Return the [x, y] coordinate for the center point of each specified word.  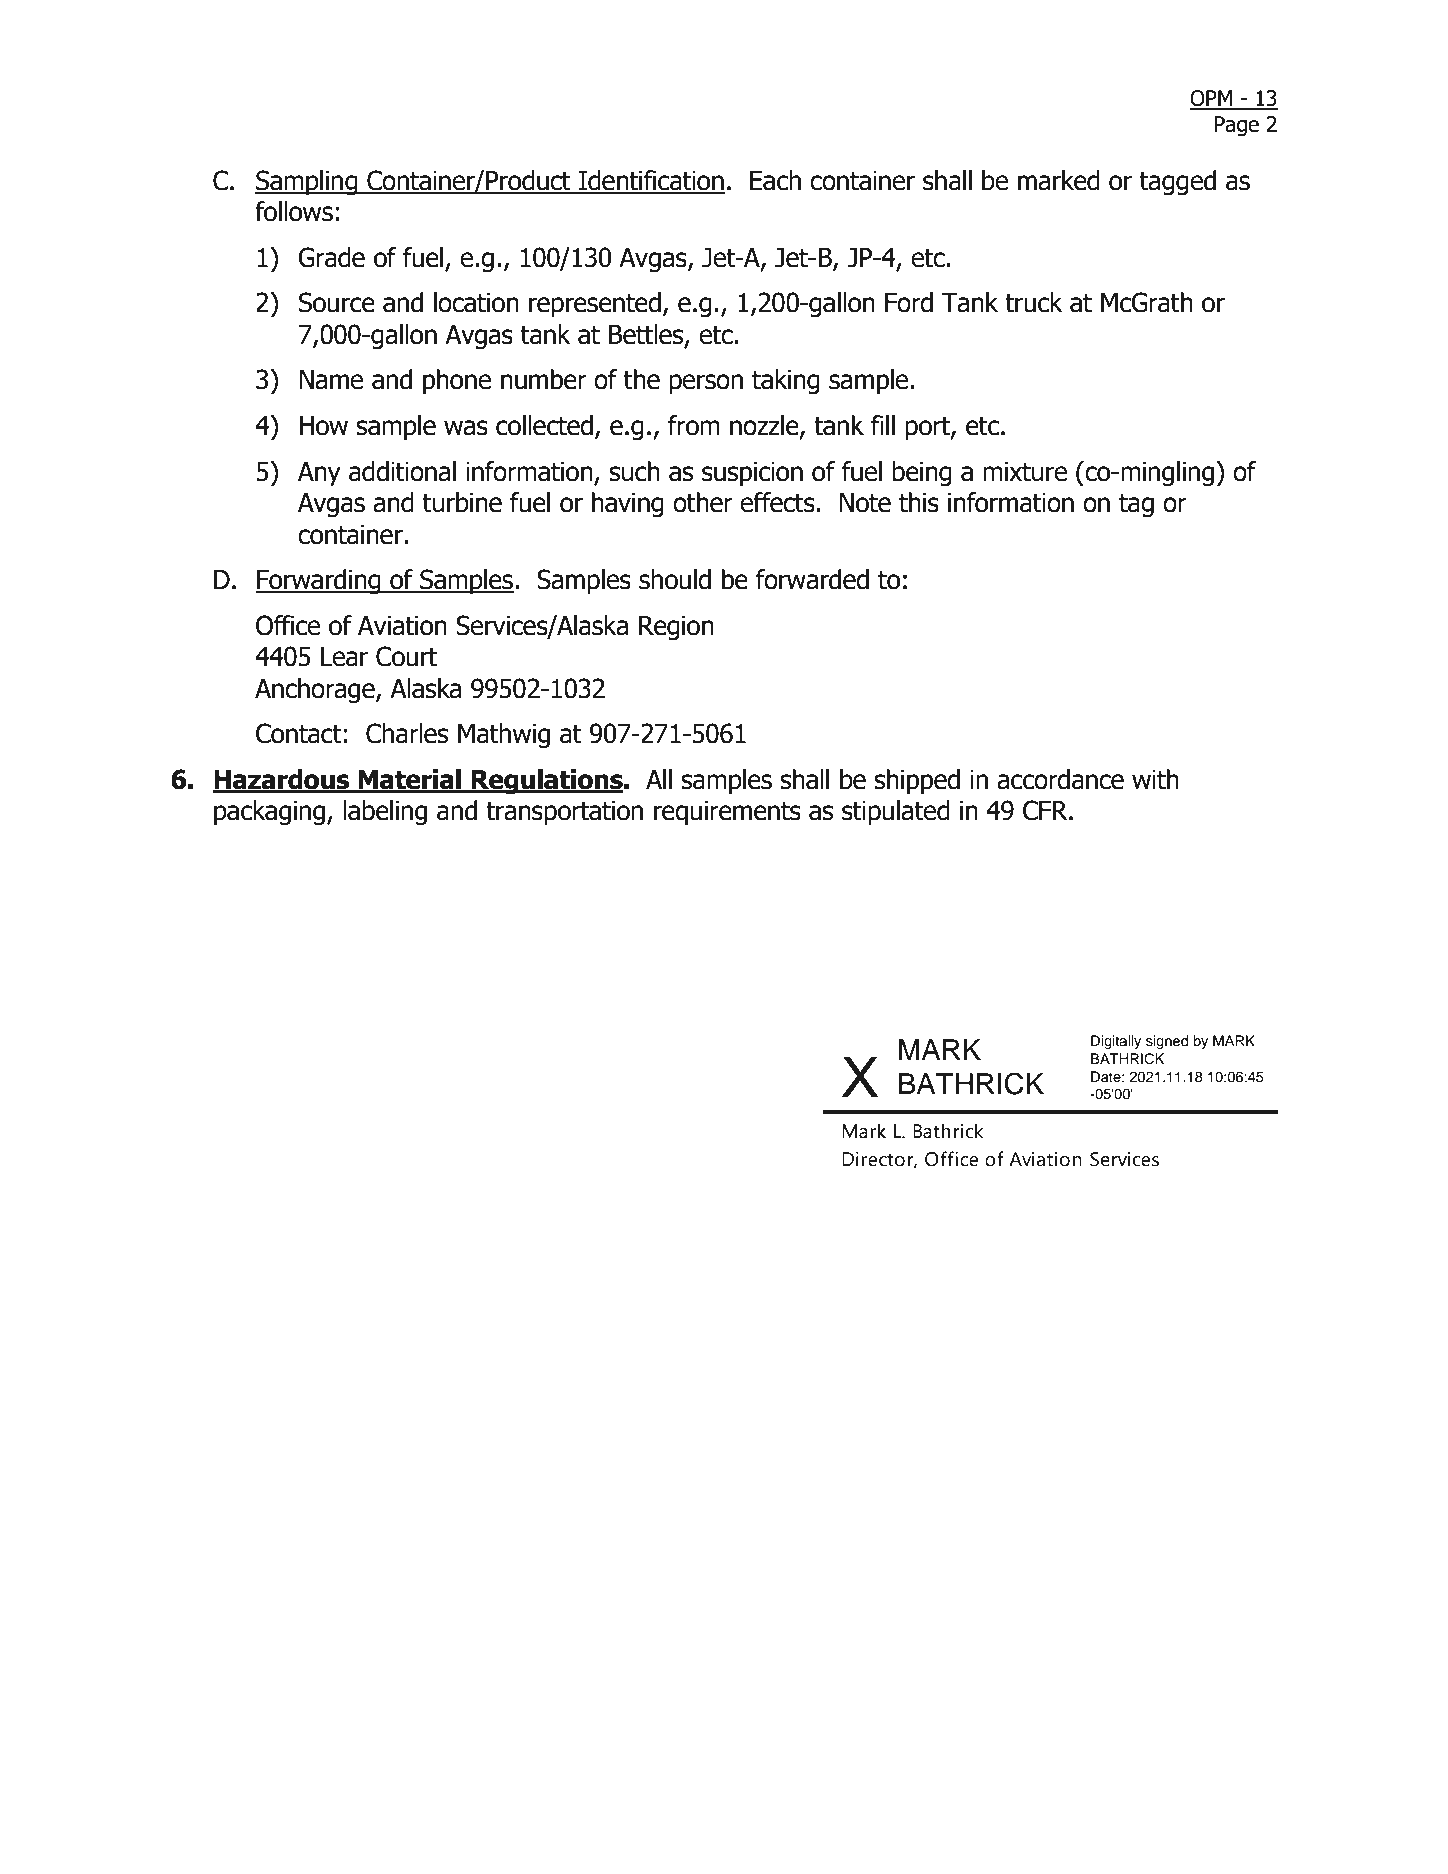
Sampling [307, 183]
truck [1034, 302]
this [919, 502]
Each [775, 180]
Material [409, 780]
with [1155, 779]
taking [786, 382]
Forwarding [319, 582]
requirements [727, 813]
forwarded [812, 579]
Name [331, 380]
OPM [1212, 99]
